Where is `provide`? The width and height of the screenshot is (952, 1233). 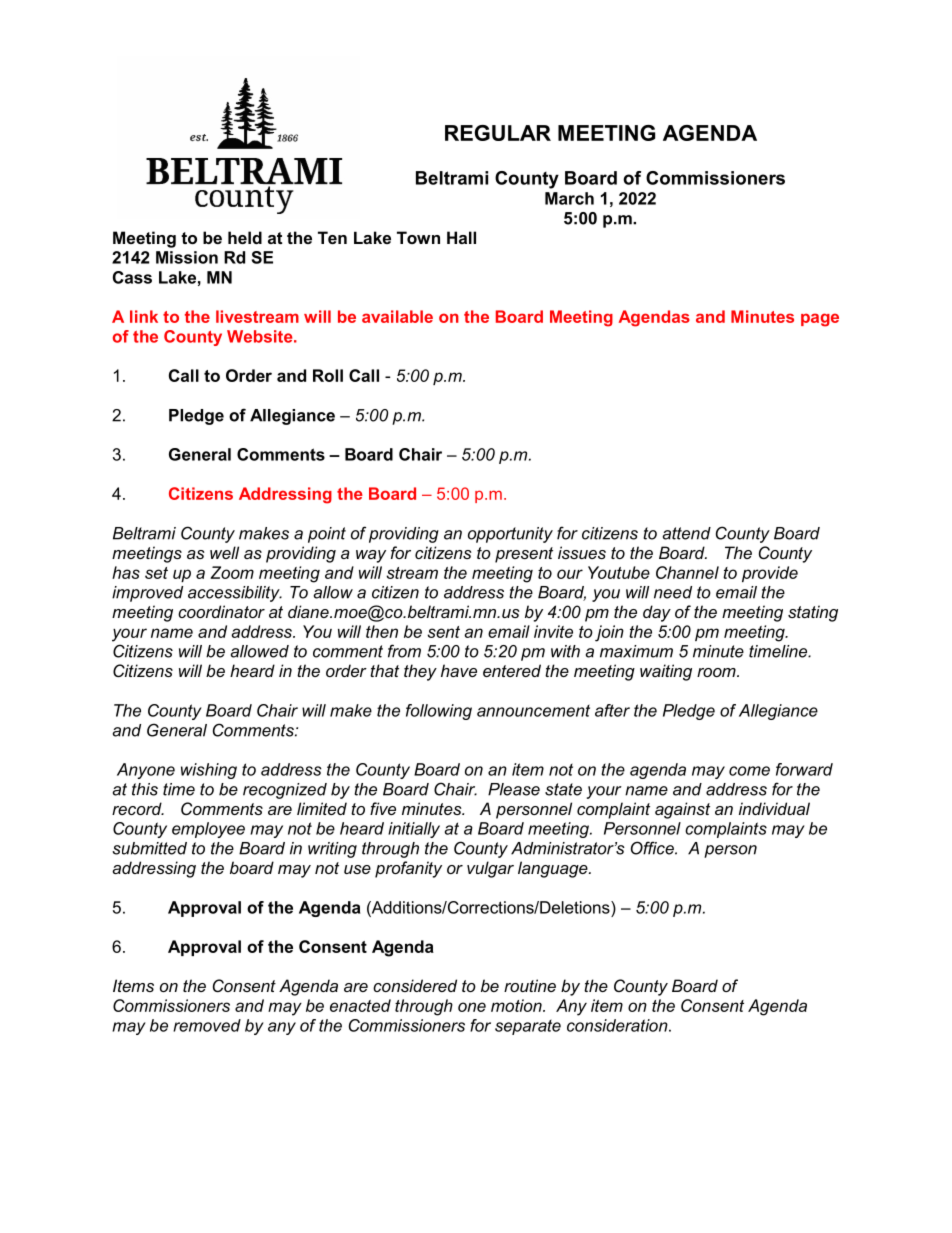 provide is located at coordinates (770, 574).
